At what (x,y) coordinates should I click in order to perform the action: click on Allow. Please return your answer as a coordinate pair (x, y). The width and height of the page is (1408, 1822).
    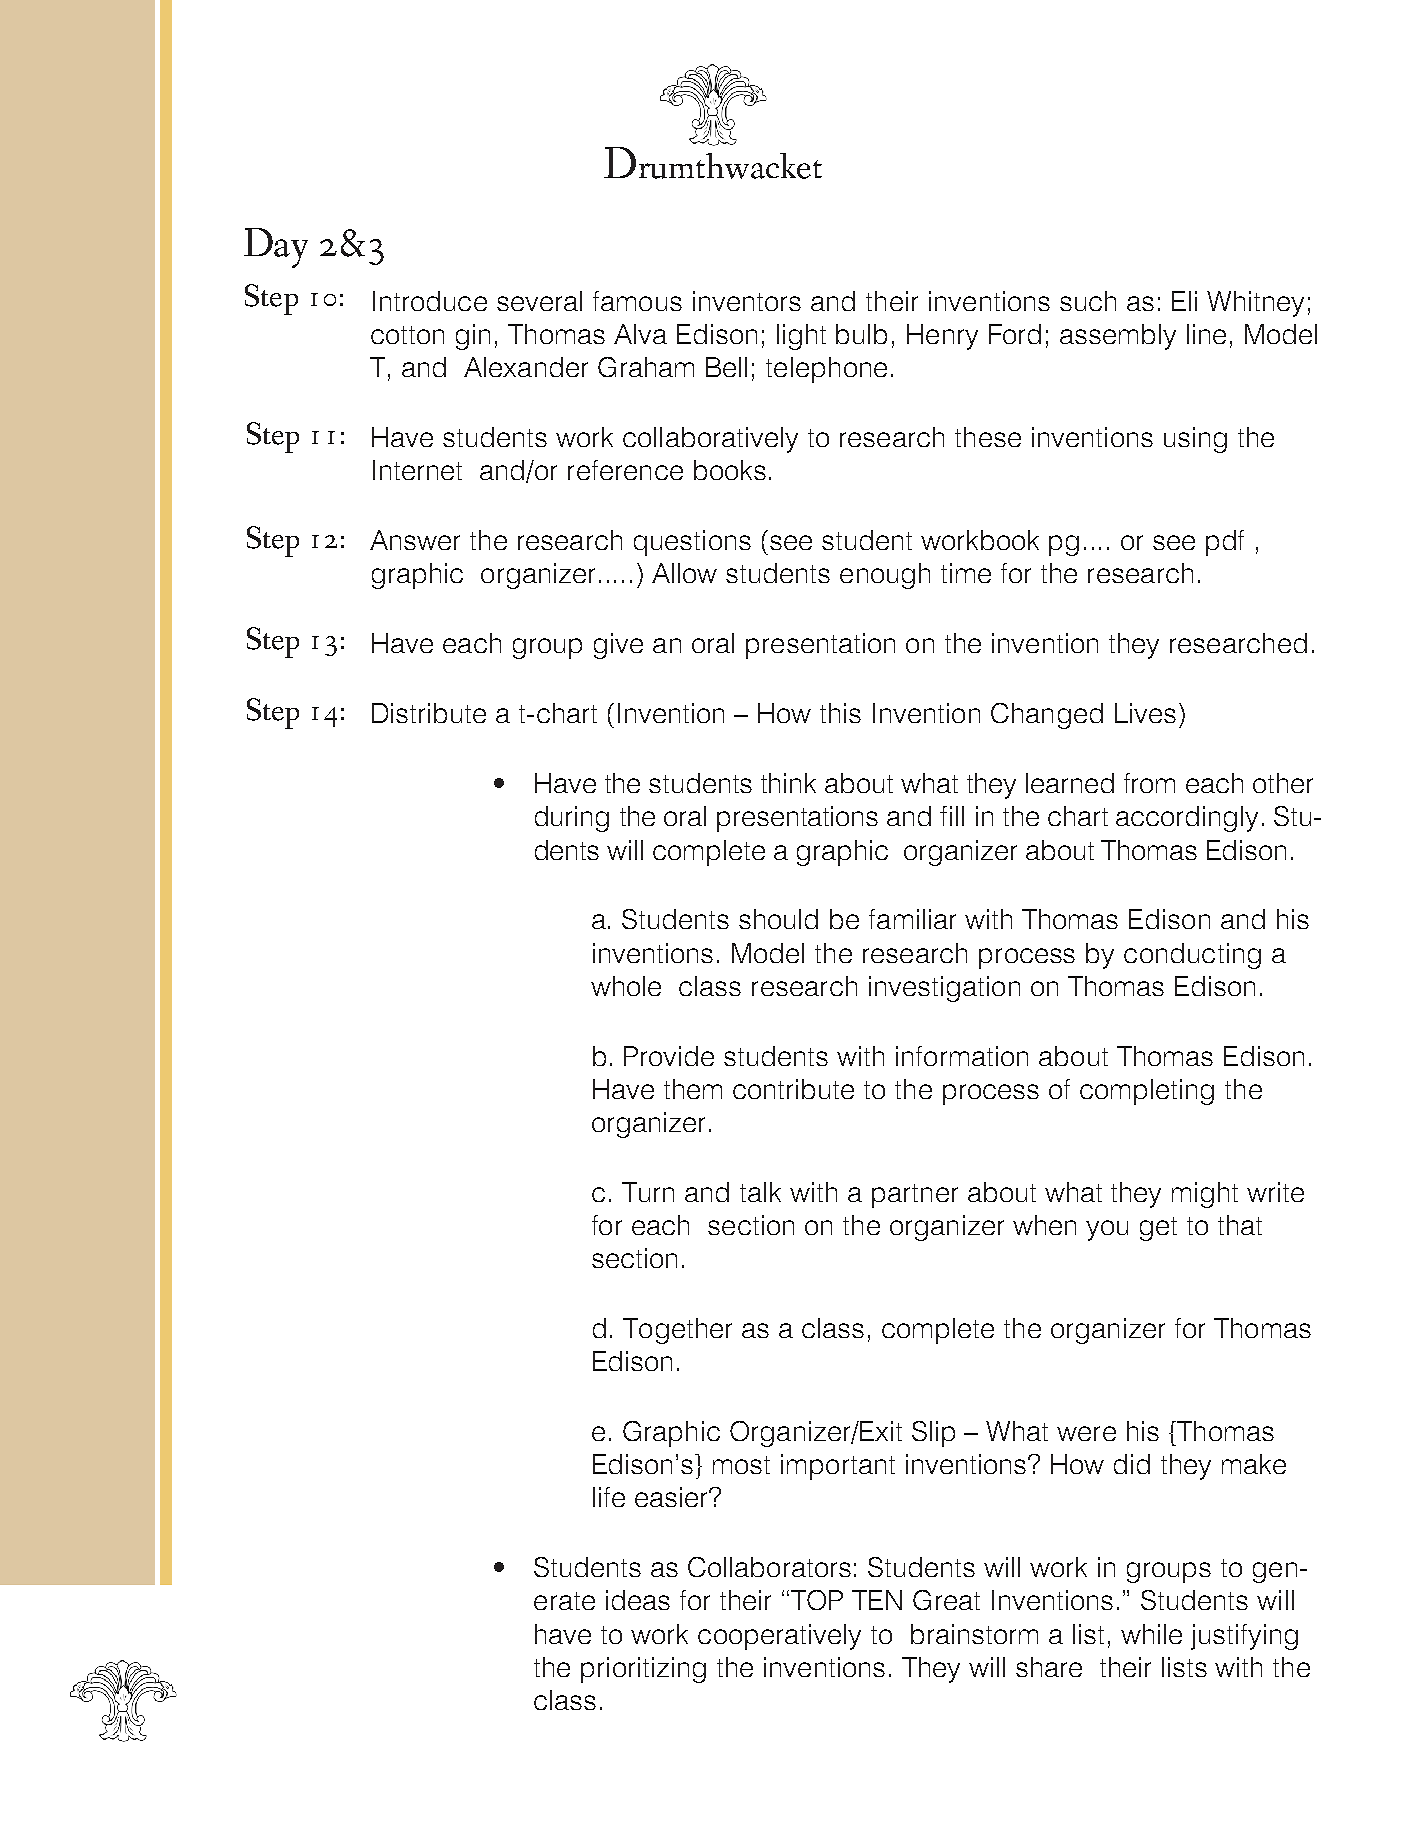
    Looking at the image, I should click on (684, 573).
